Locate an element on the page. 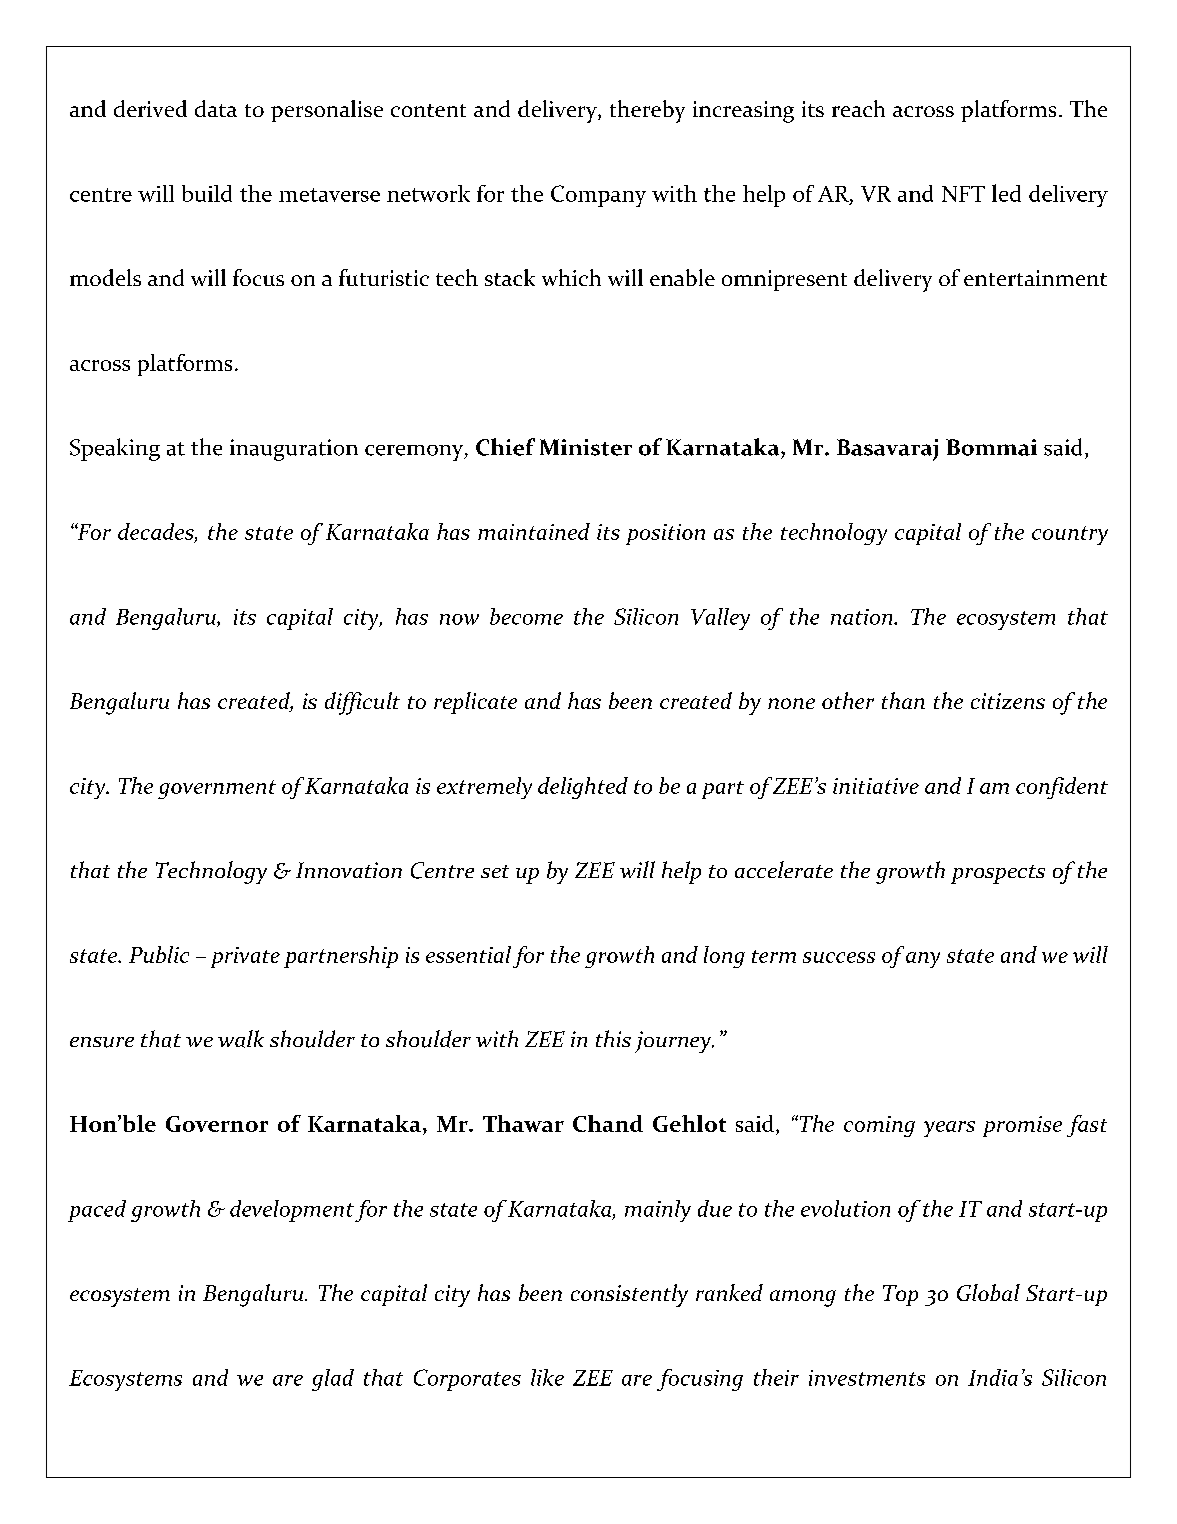 The height and width of the image is (1524, 1177). NFT is located at coordinates (963, 194).
